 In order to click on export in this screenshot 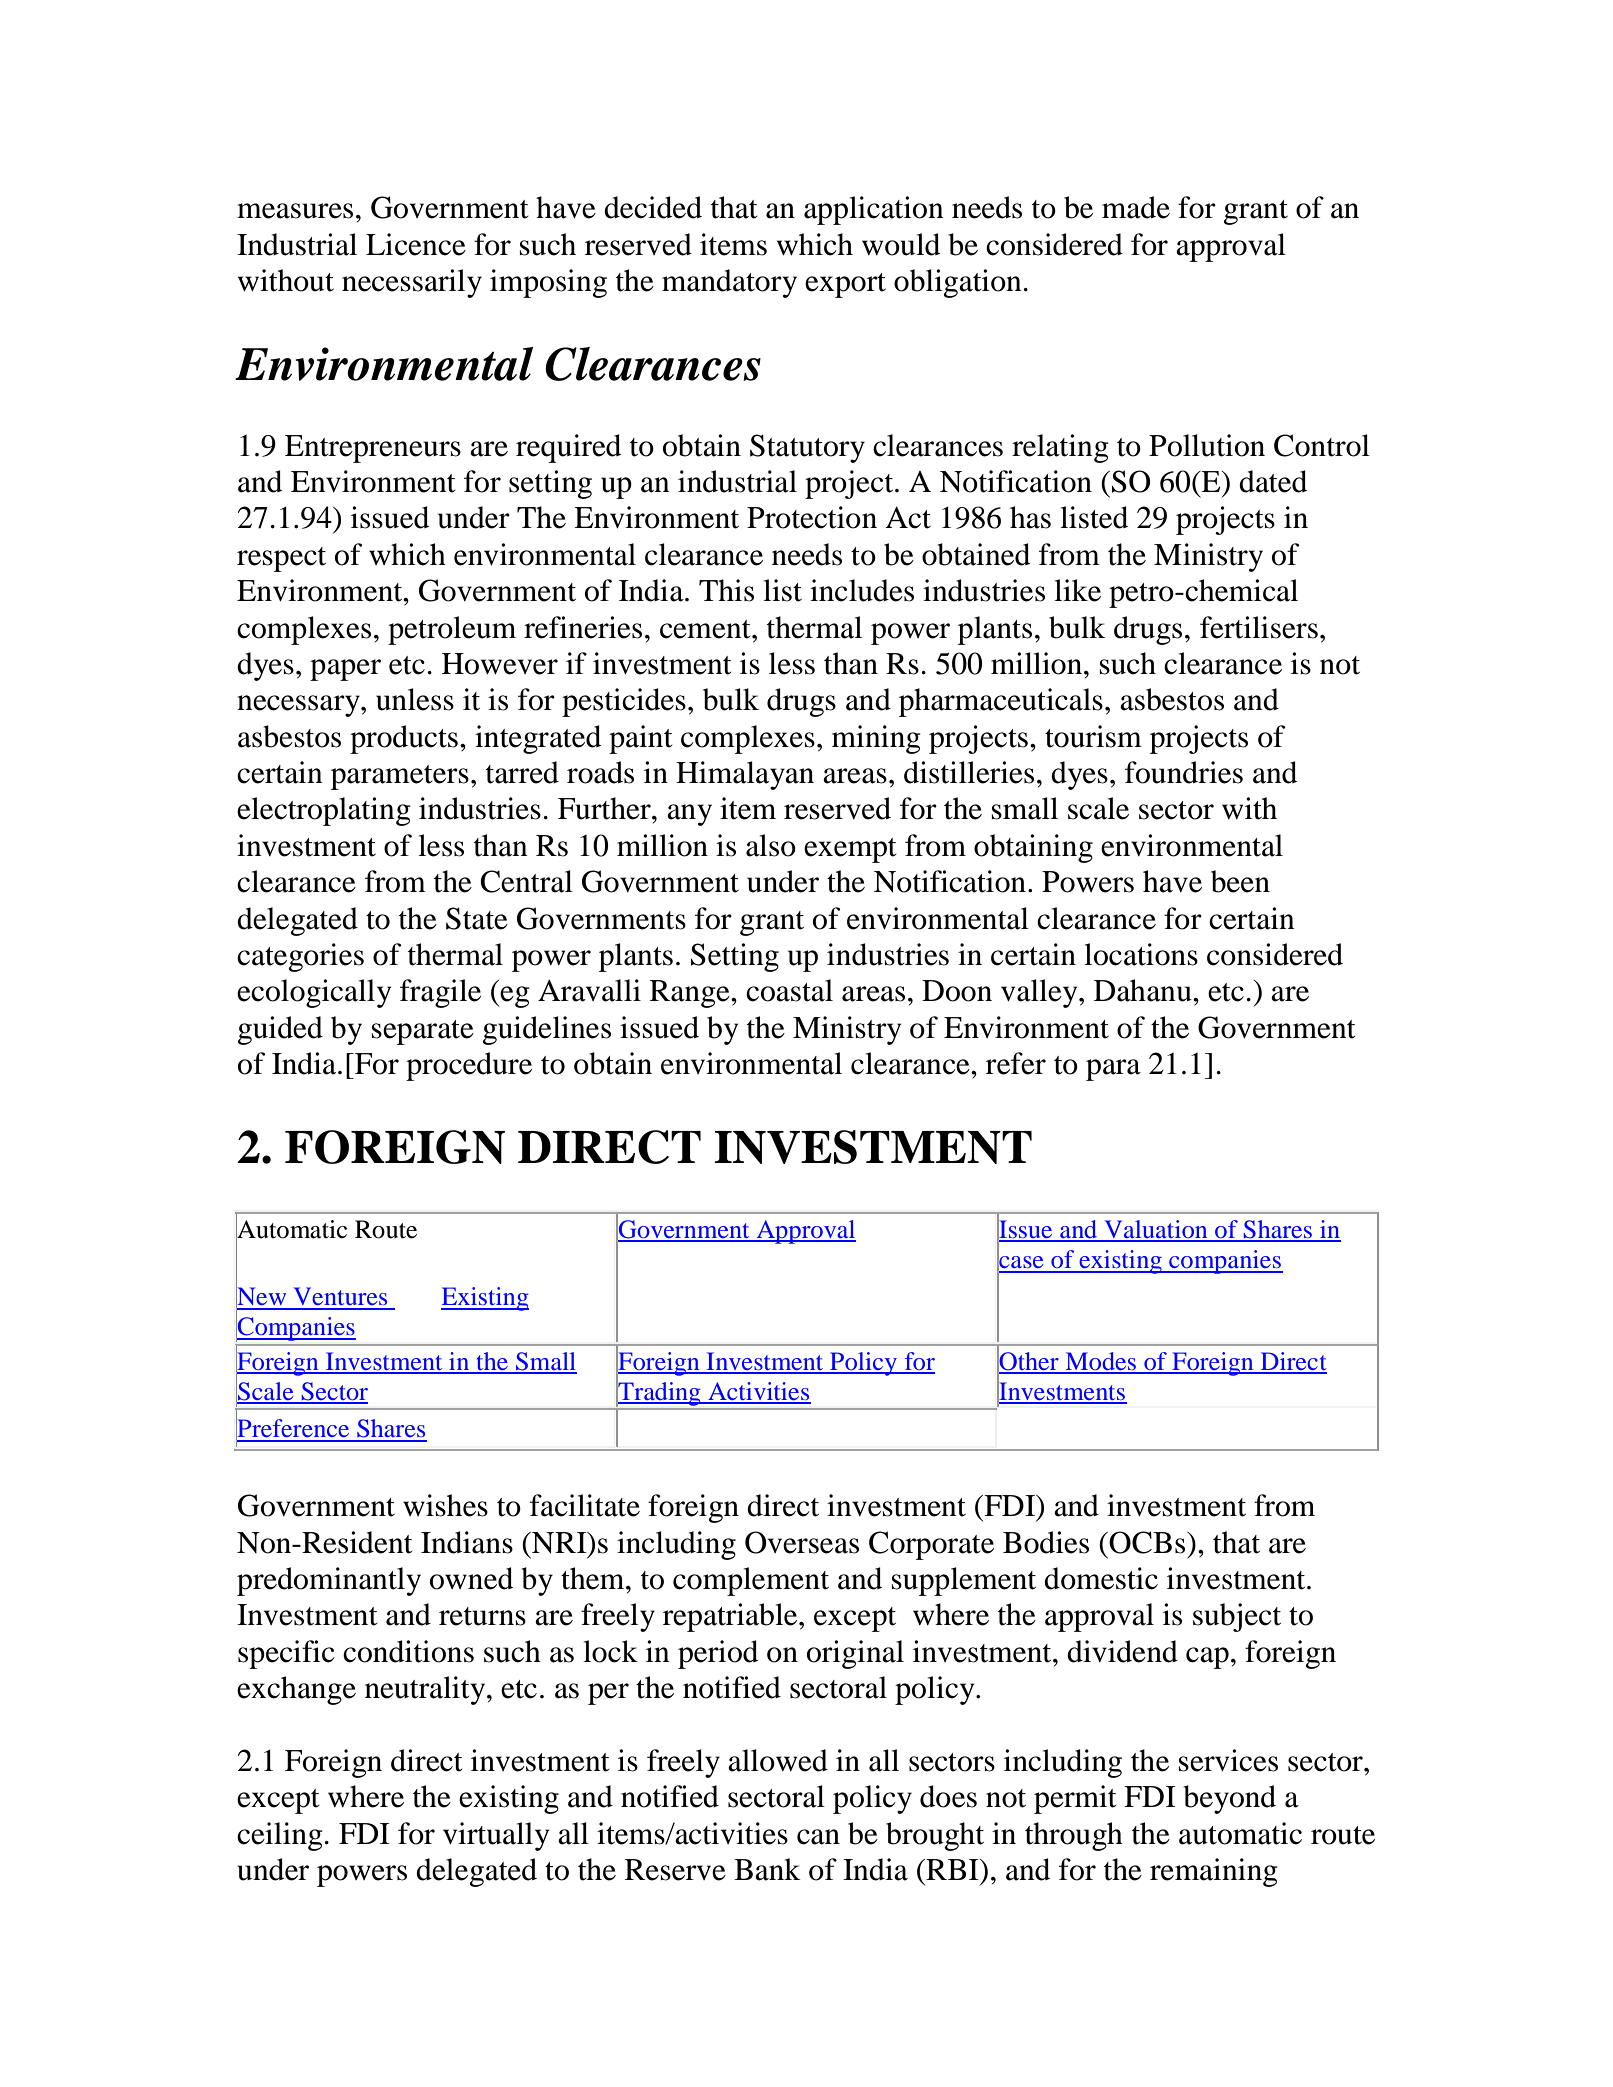, I will do `click(845, 285)`.
